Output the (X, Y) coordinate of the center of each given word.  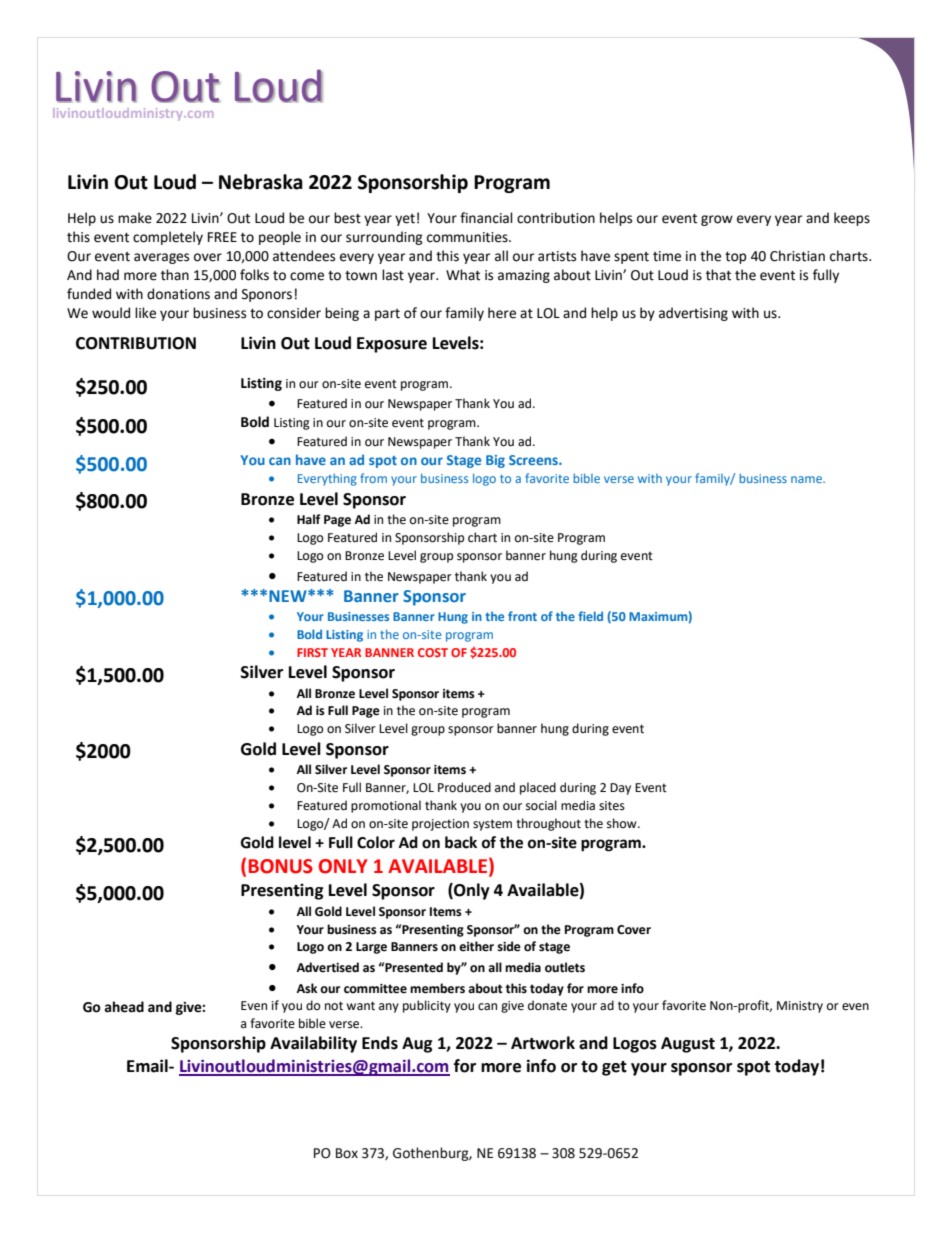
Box (347, 1153)
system (492, 825)
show (623, 823)
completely (168, 238)
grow (717, 220)
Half (309, 519)
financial (486, 218)
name (807, 479)
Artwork (543, 1043)
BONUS (281, 866)
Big (495, 461)
